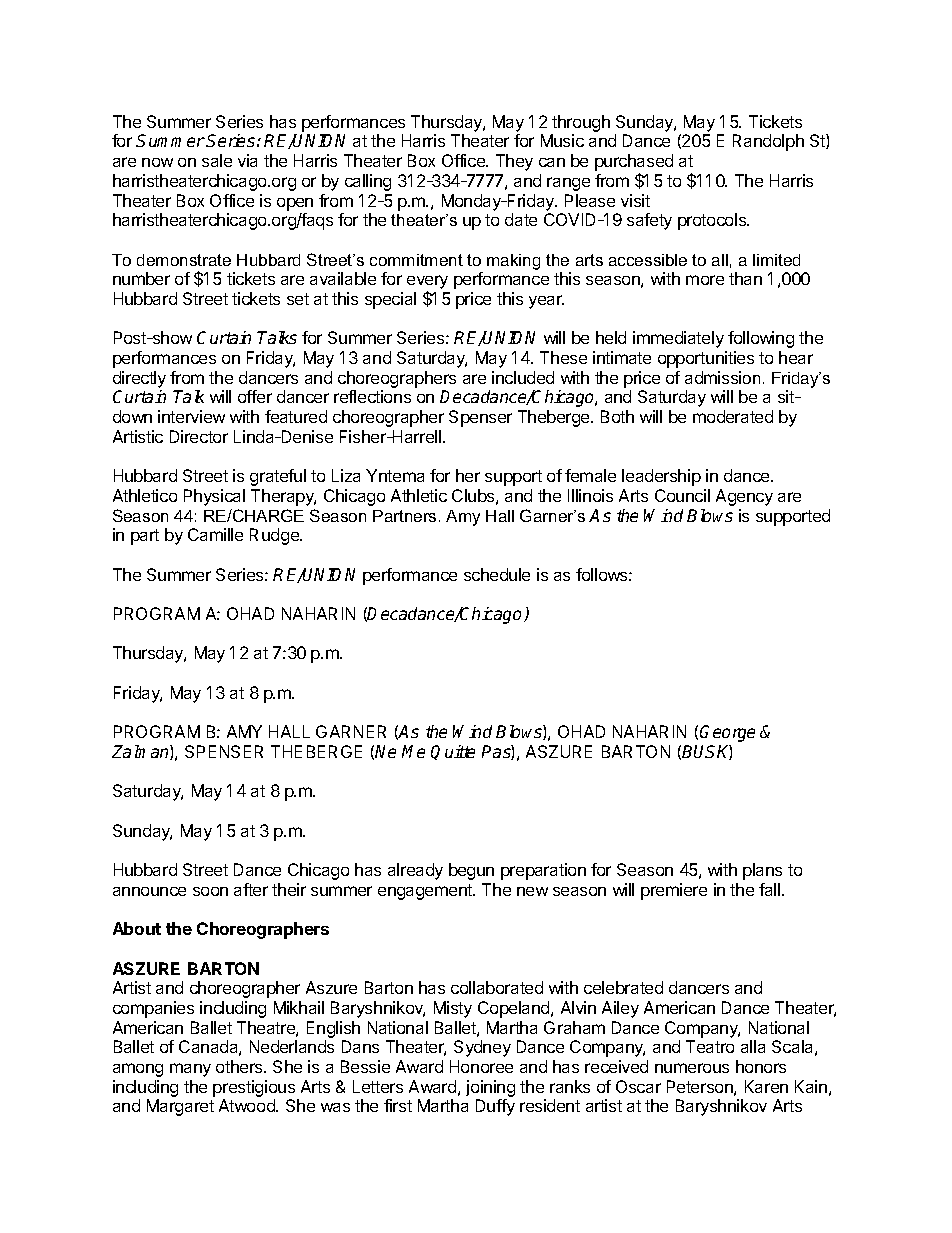  Describe the element at coordinates (490, 1088) in the page. I see `joining` at that location.
